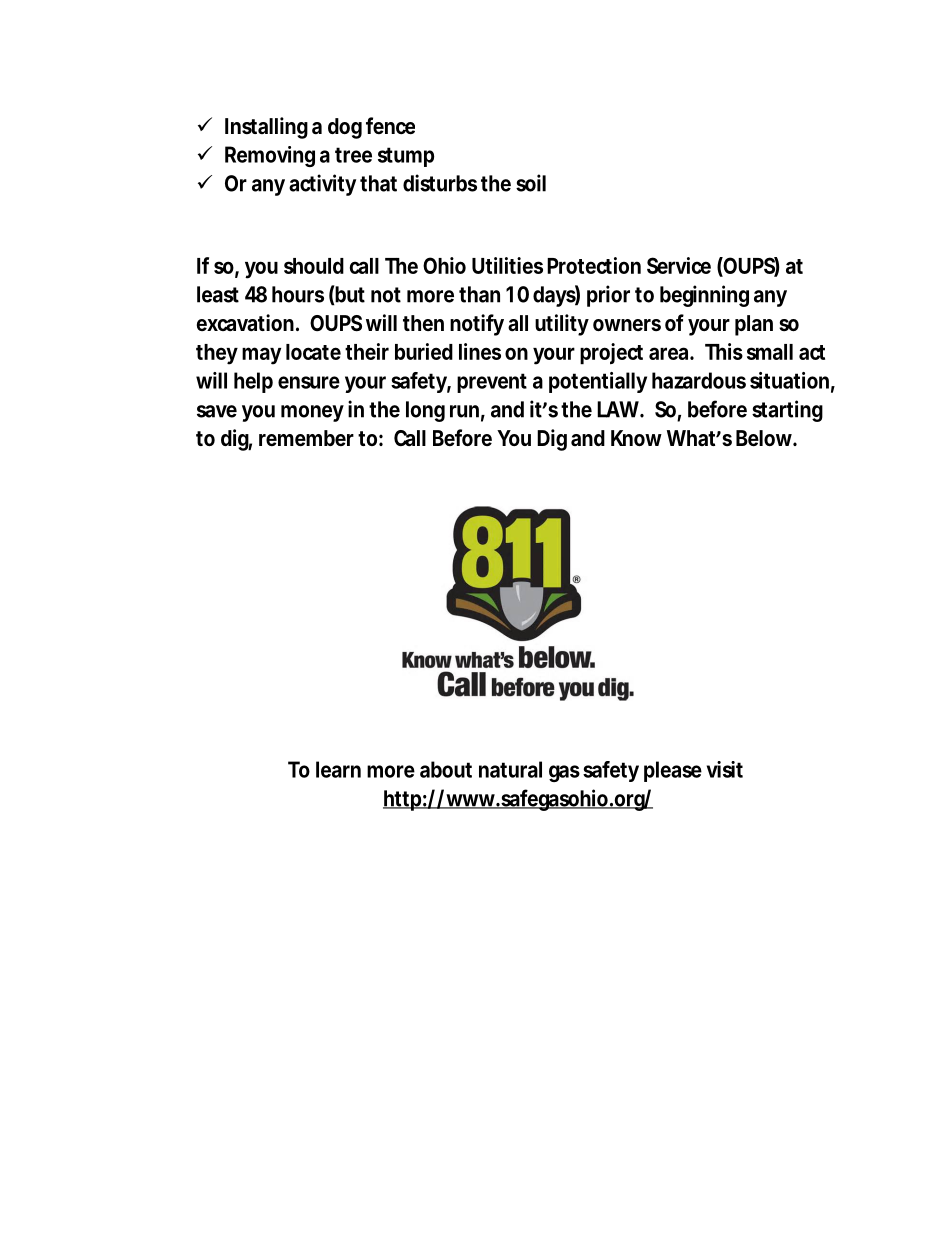 The image size is (952, 1233). Describe the element at coordinates (261, 356) in the screenshot. I see `may` at that location.
